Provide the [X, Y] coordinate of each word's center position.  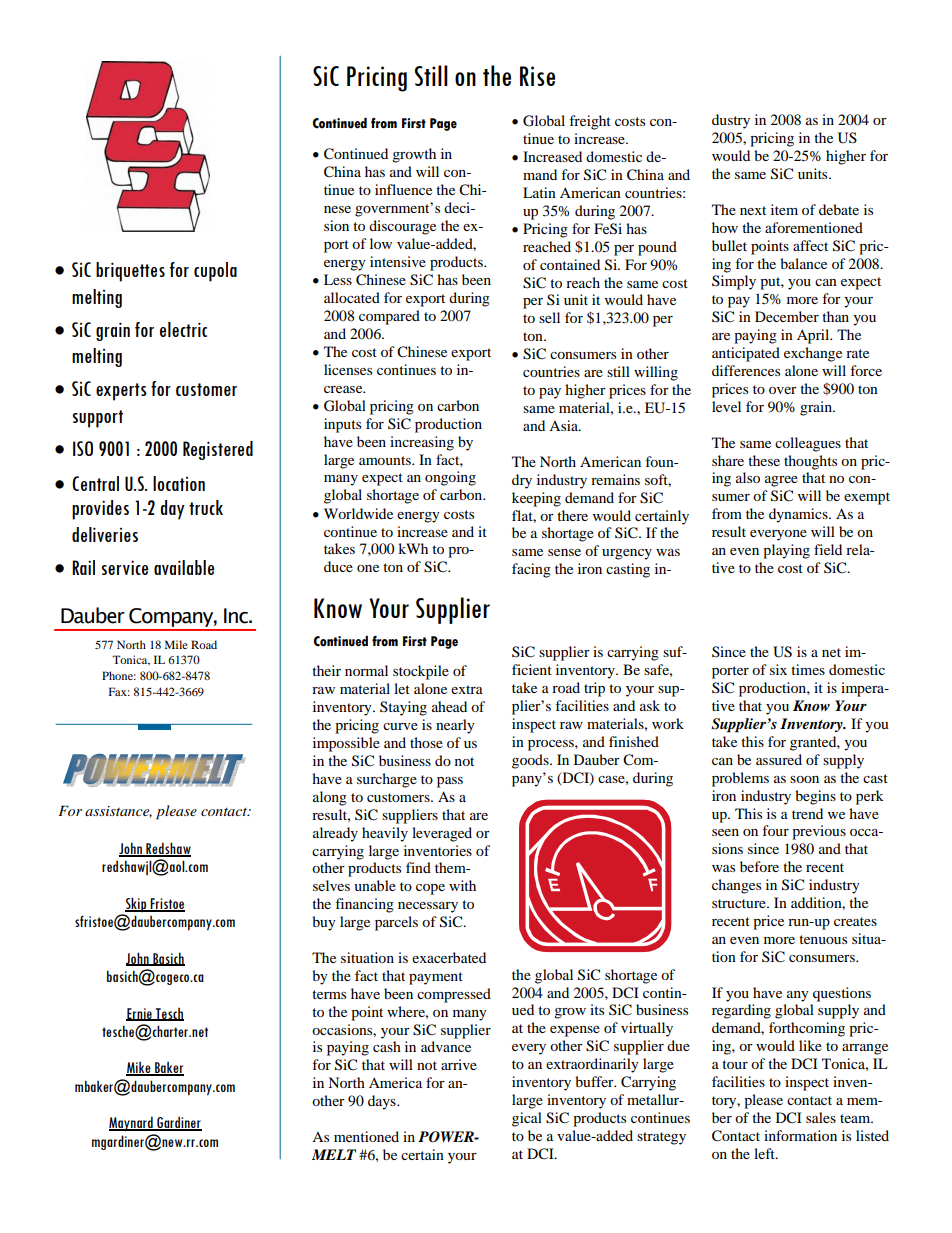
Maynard [132, 1124]
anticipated [746, 354]
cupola [215, 272]
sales [821, 1117]
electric [183, 329]
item [784, 209]
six [778, 669]
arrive [459, 1064]
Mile [176, 644]
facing [531, 570]
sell [549, 317]
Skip [137, 904]
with [462, 885]
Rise [537, 76]
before [759, 866]
